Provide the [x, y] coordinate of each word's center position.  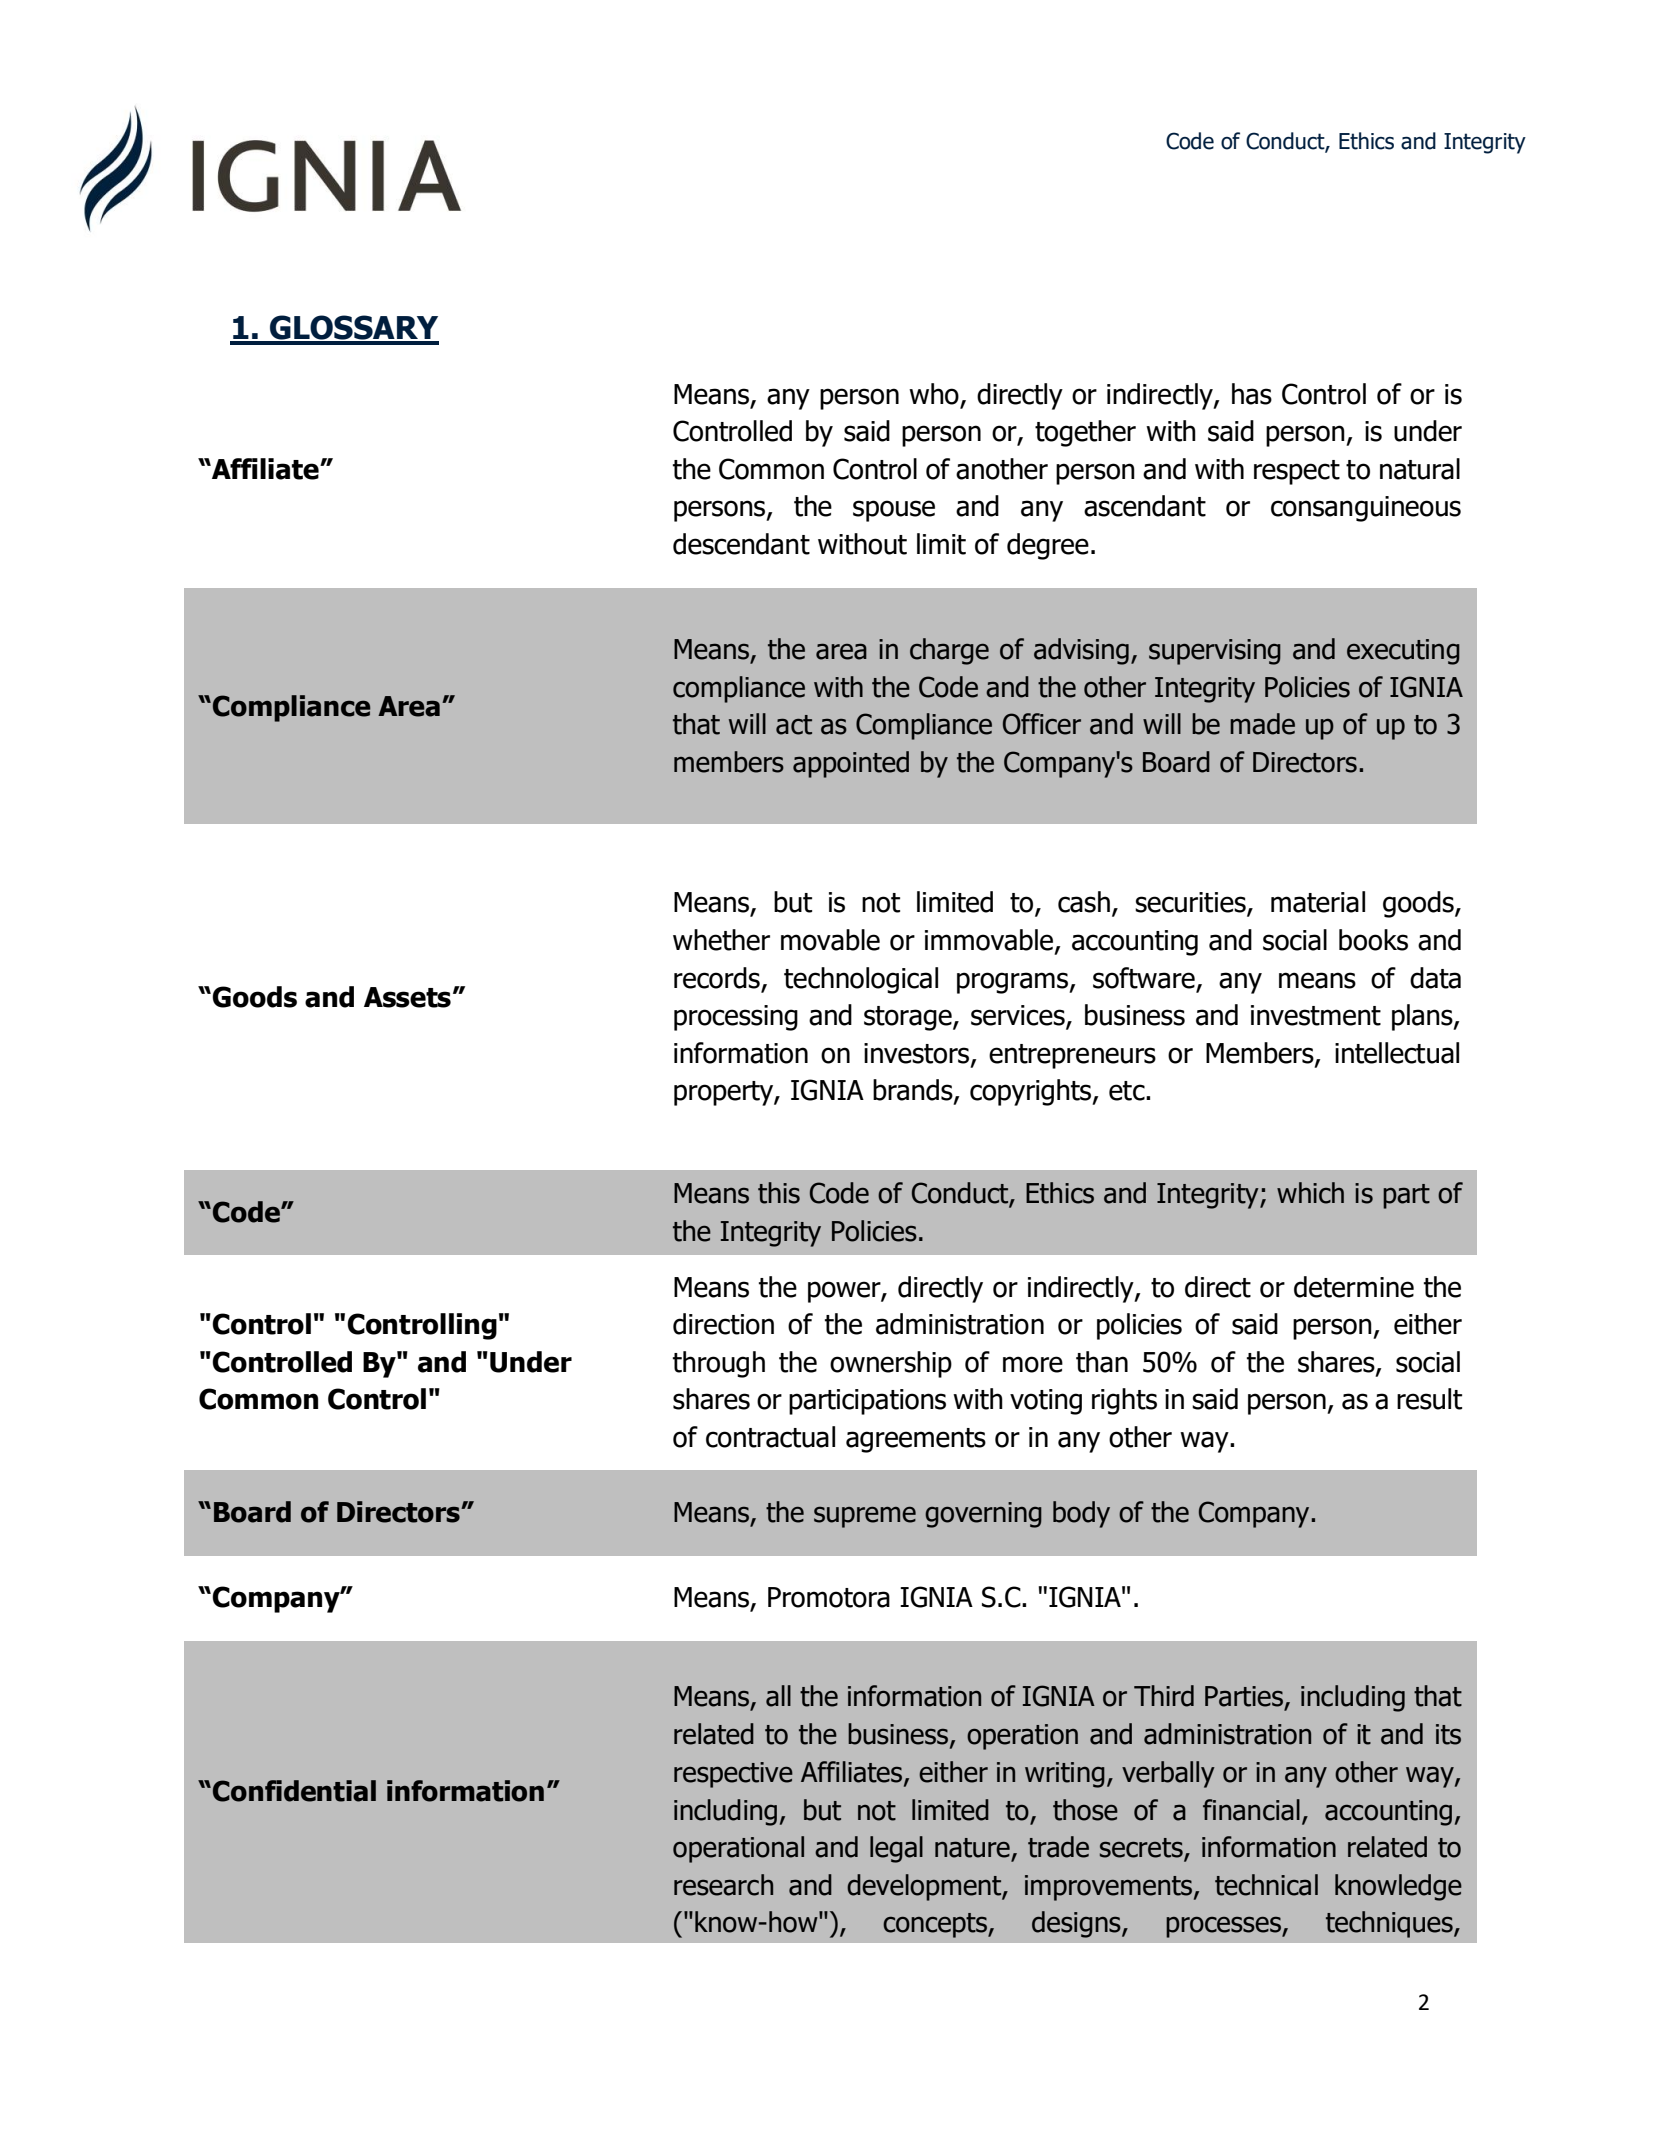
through [719, 1364]
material [1318, 902]
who [934, 394]
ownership [891, 1364]
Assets [407, 997]
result [1429, 1399]
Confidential [294, 1791]
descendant [741, 544]
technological [861, 980]
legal [896, 1849]
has [1252, 394]
